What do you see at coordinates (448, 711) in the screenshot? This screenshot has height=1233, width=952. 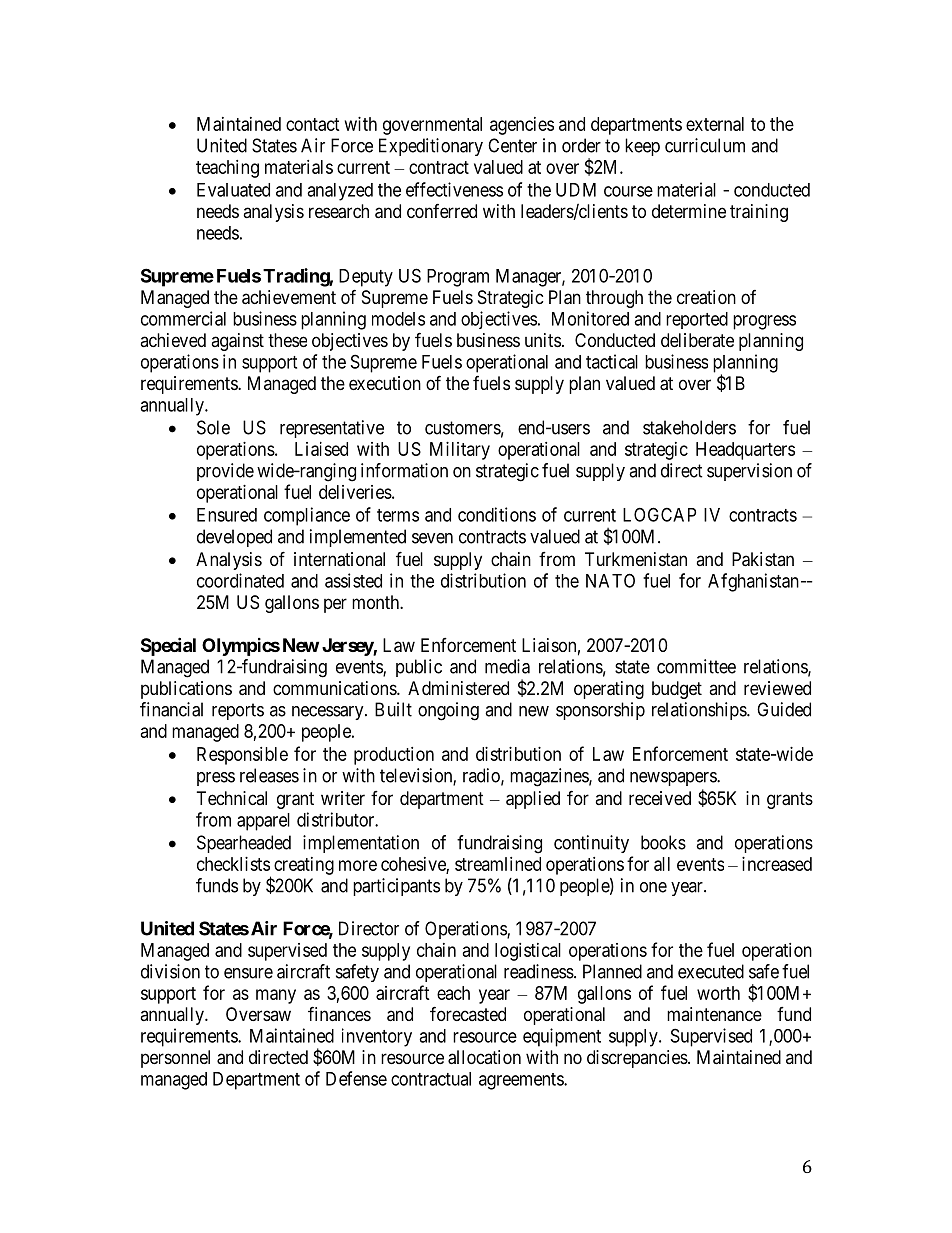 I see `ongoing` at bounding box center [448, 711].
